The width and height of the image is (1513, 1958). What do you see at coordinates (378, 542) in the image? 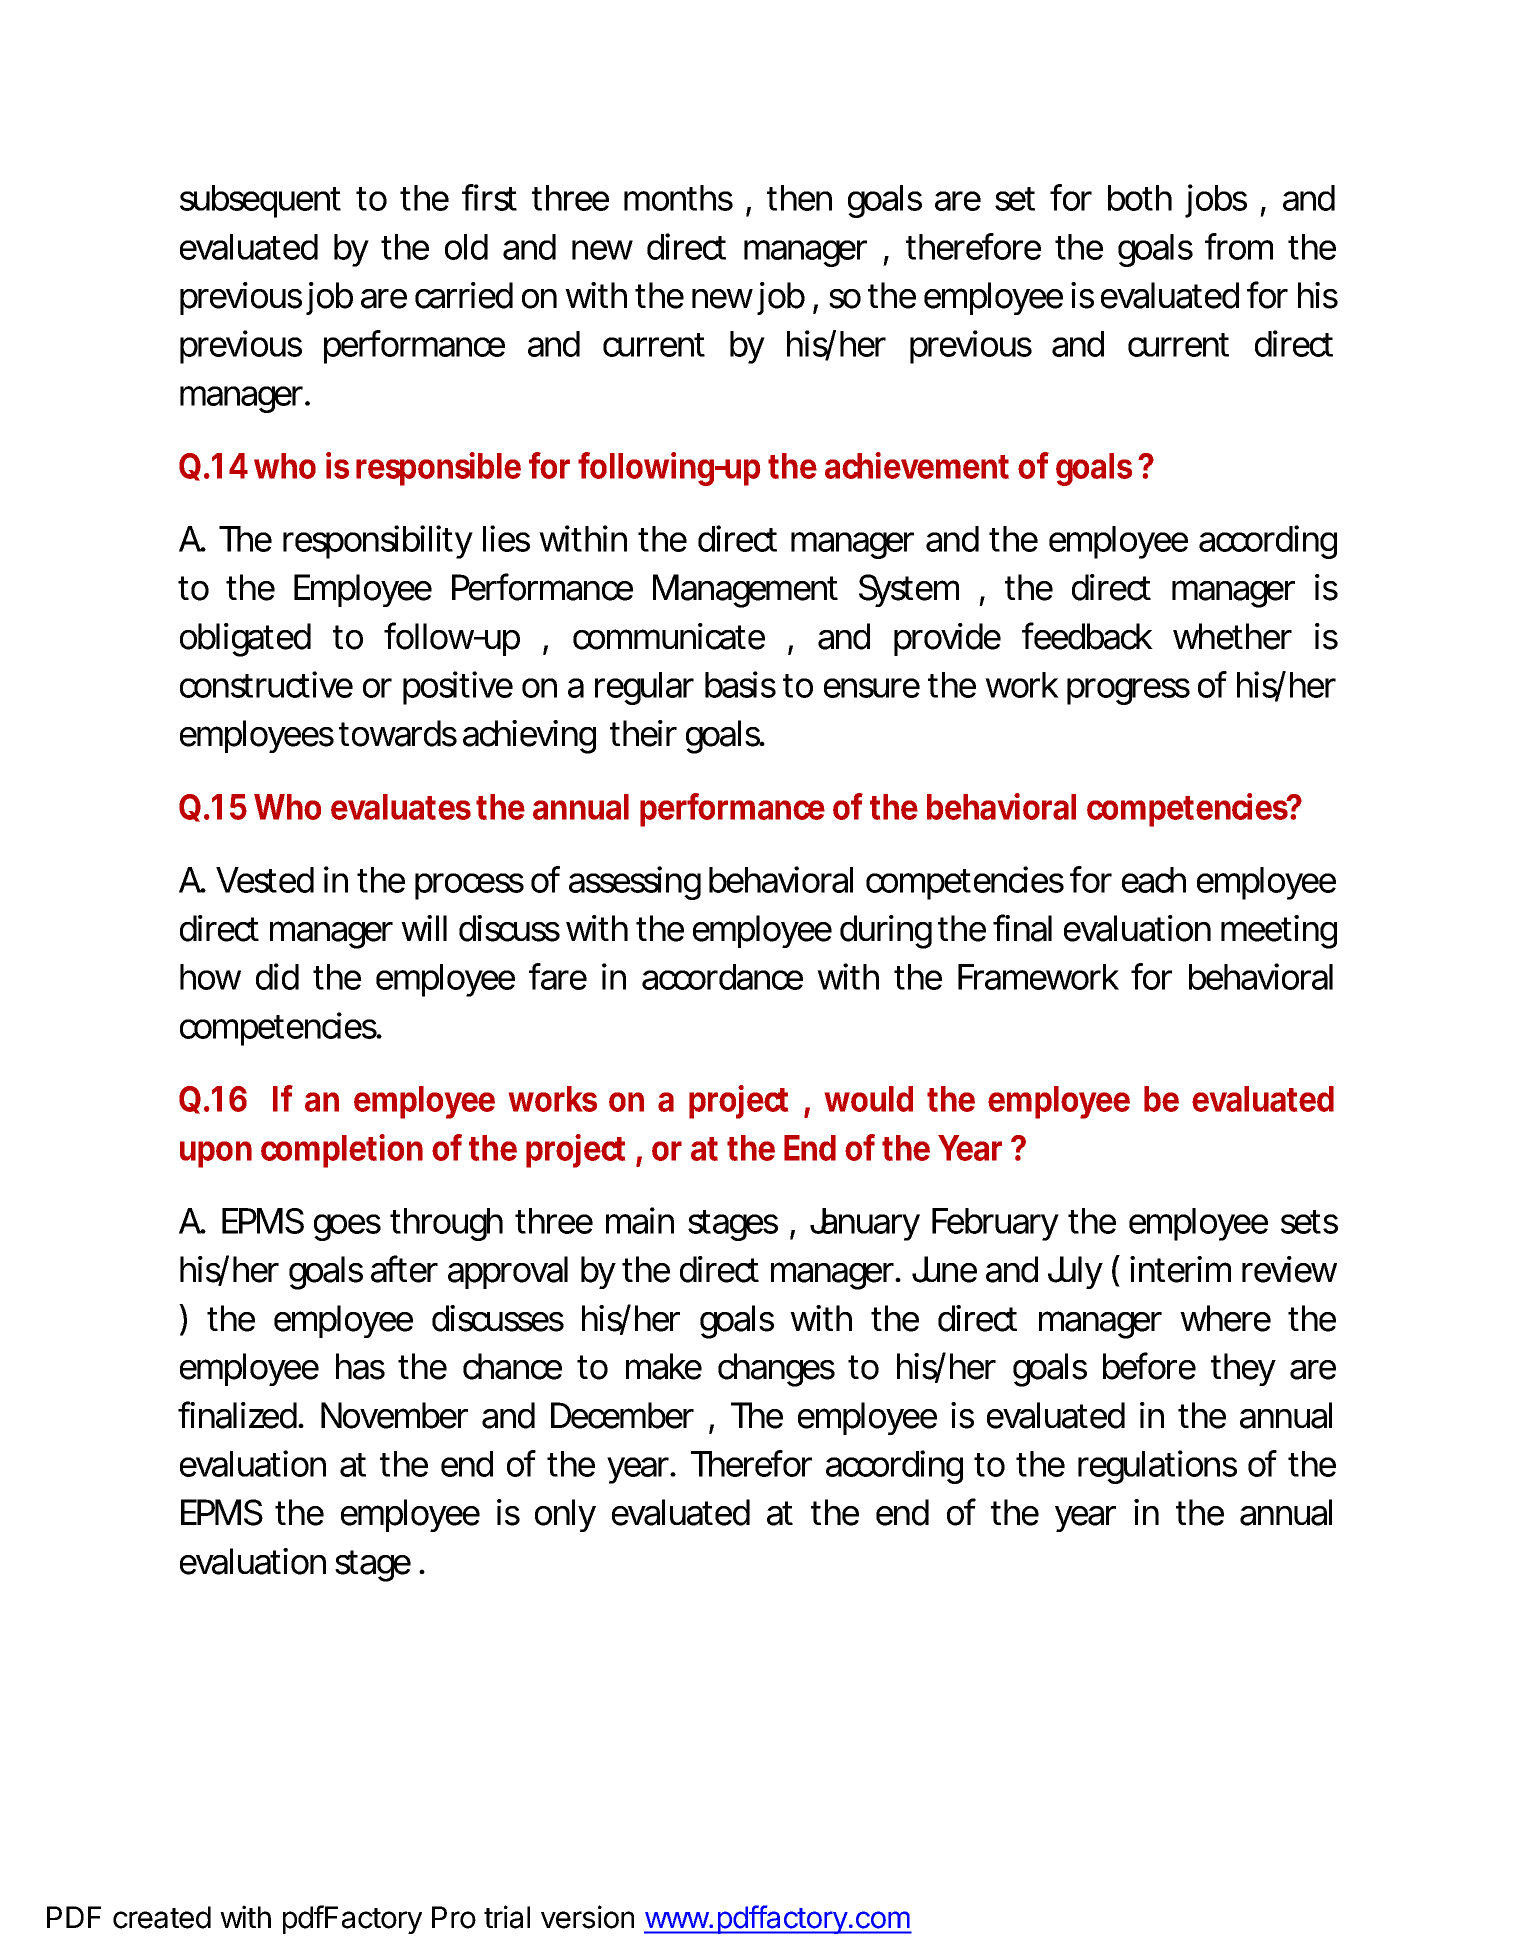
I see `responsibility` at bounding box center [378, 542].
